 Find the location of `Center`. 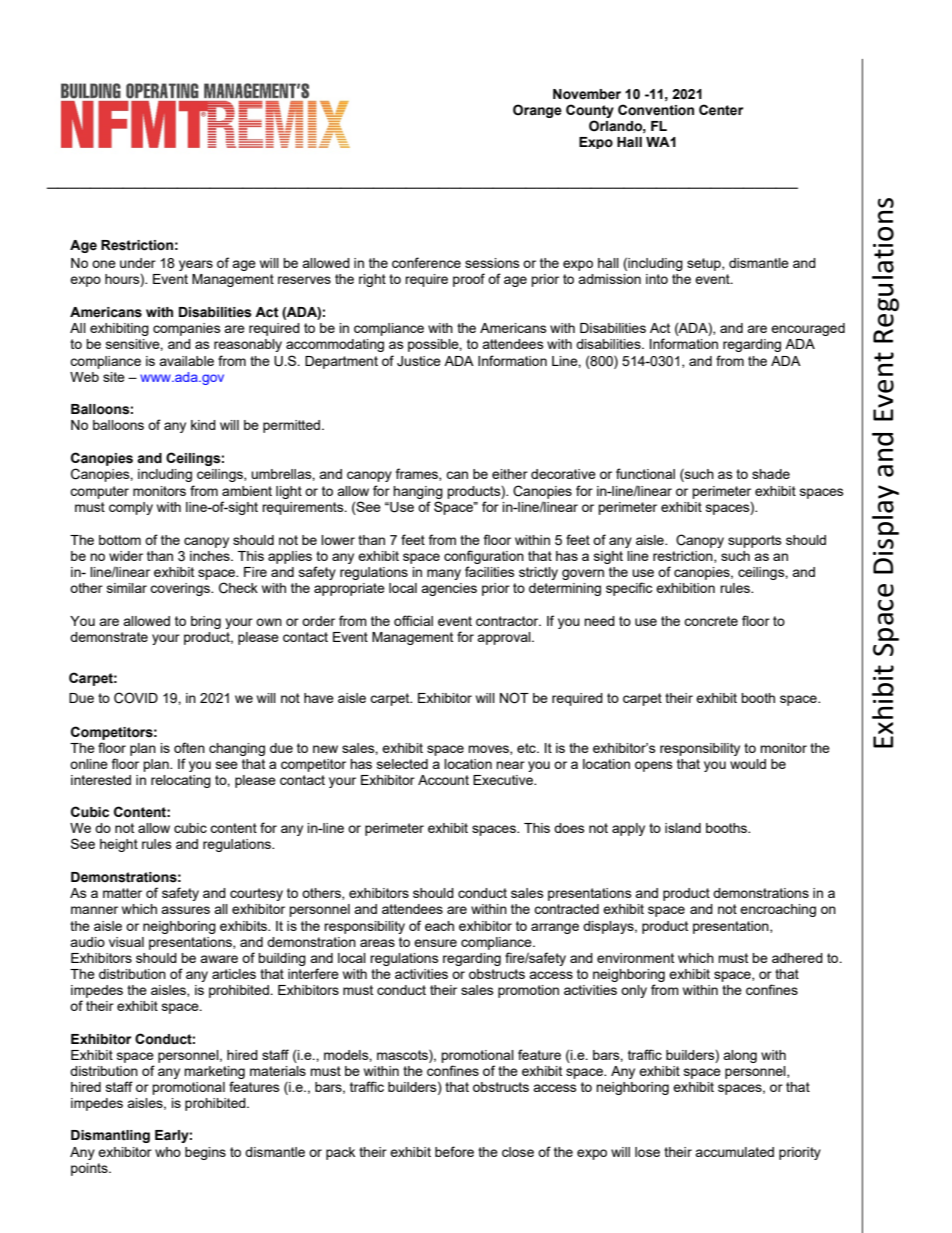

Center is located at coordinates (721, 110).
